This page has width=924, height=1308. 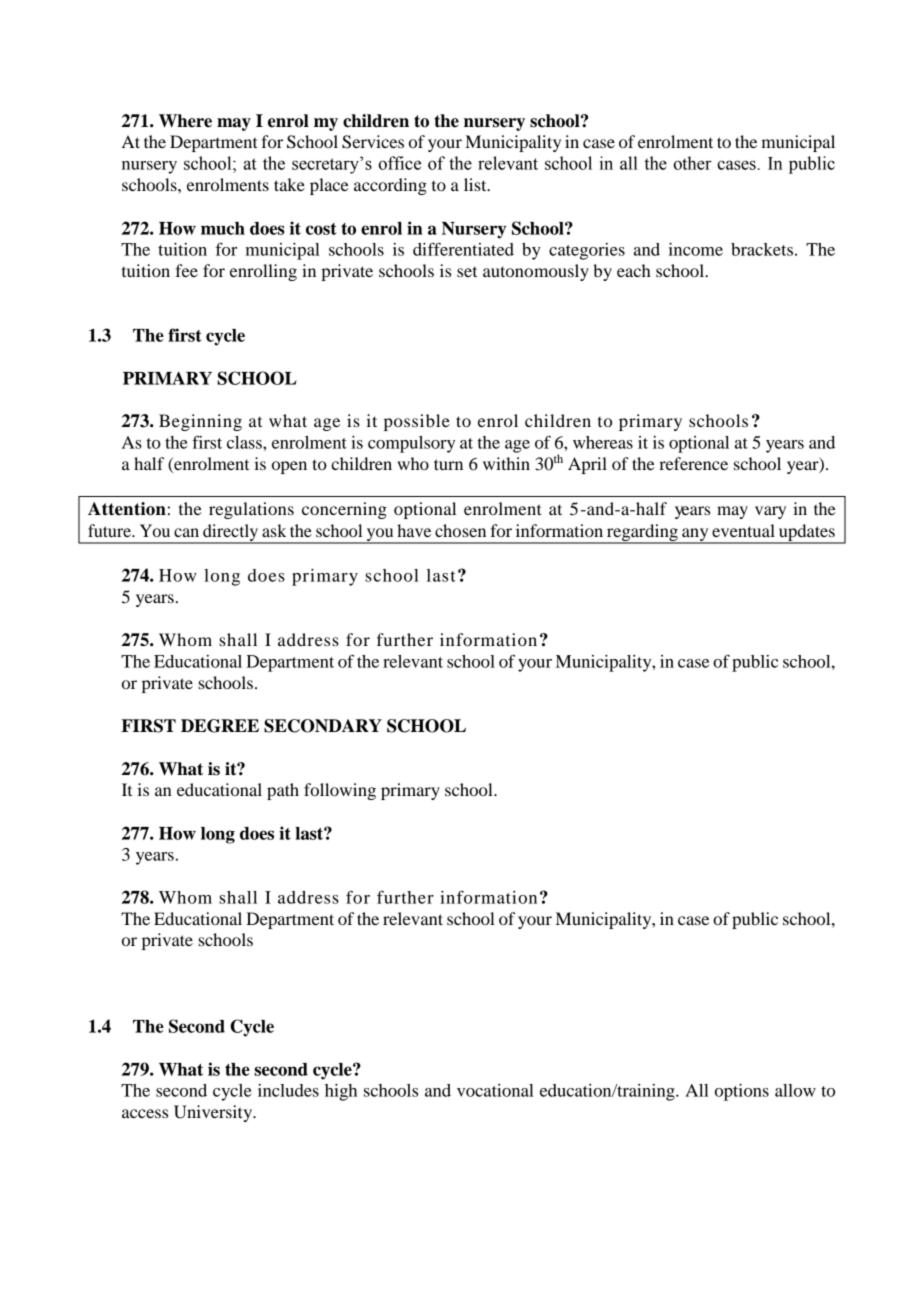 I want to click on can, so click(x=186, y=532).
